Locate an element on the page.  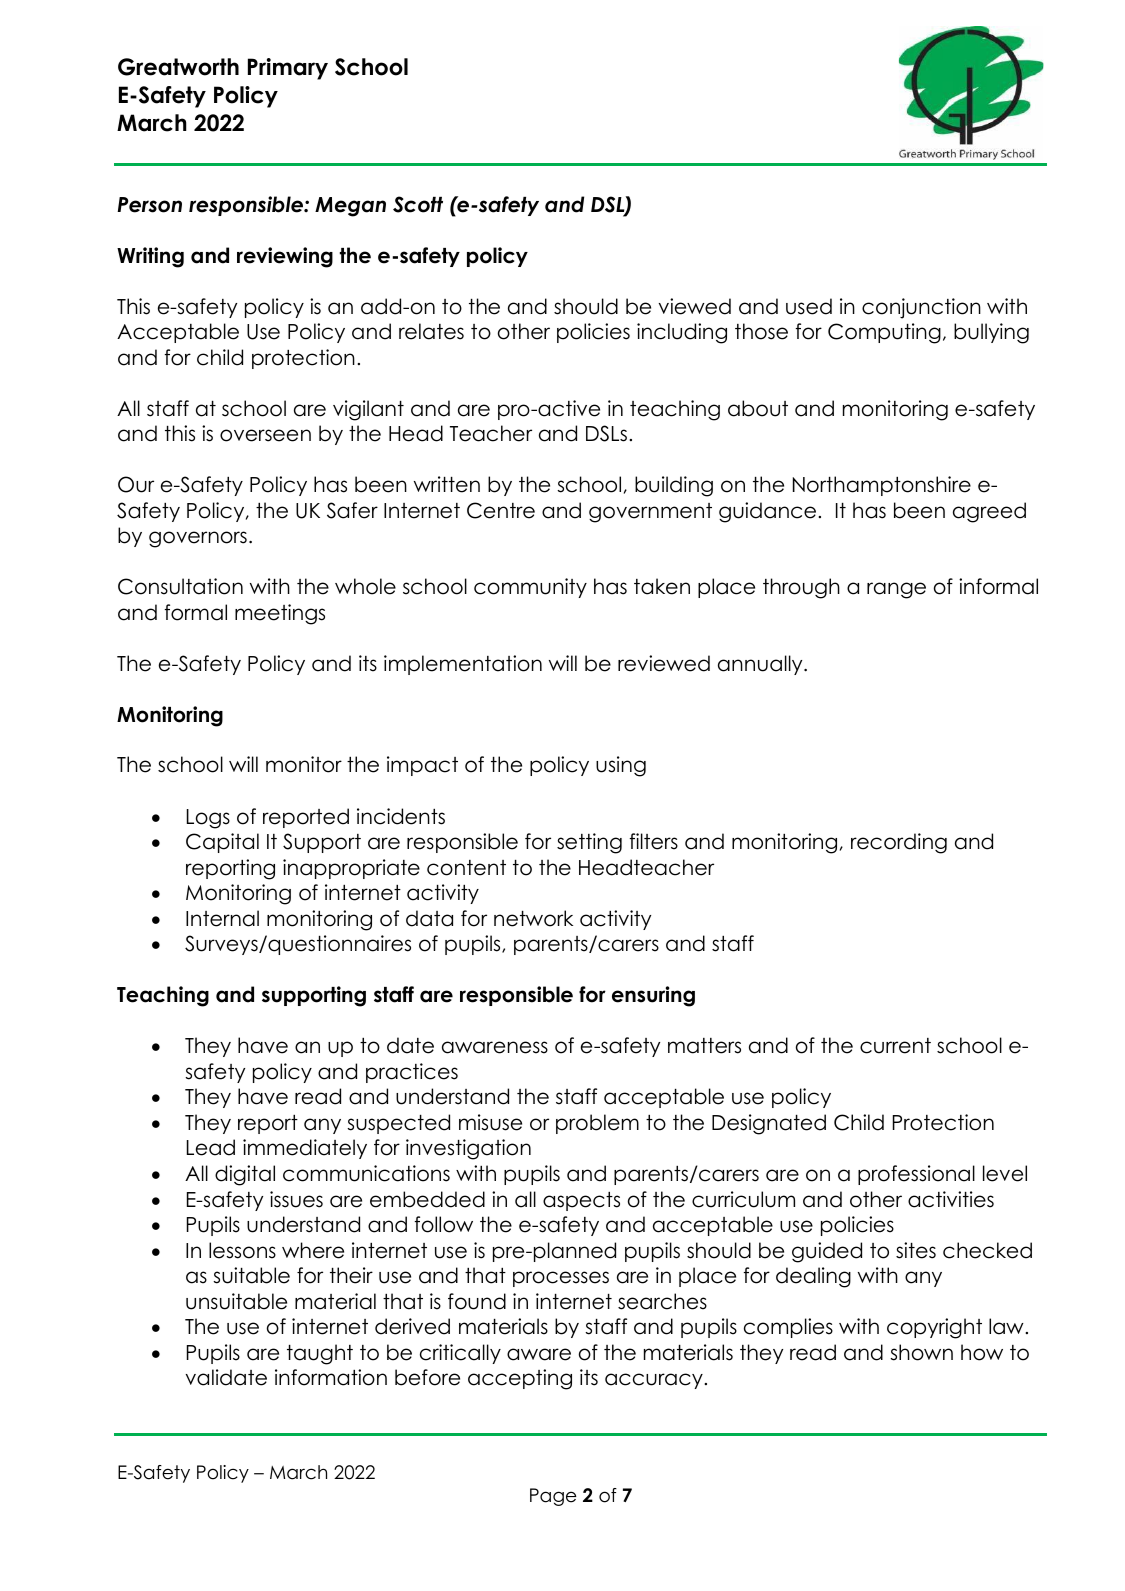
recording is located at coordinates (899, 843).
